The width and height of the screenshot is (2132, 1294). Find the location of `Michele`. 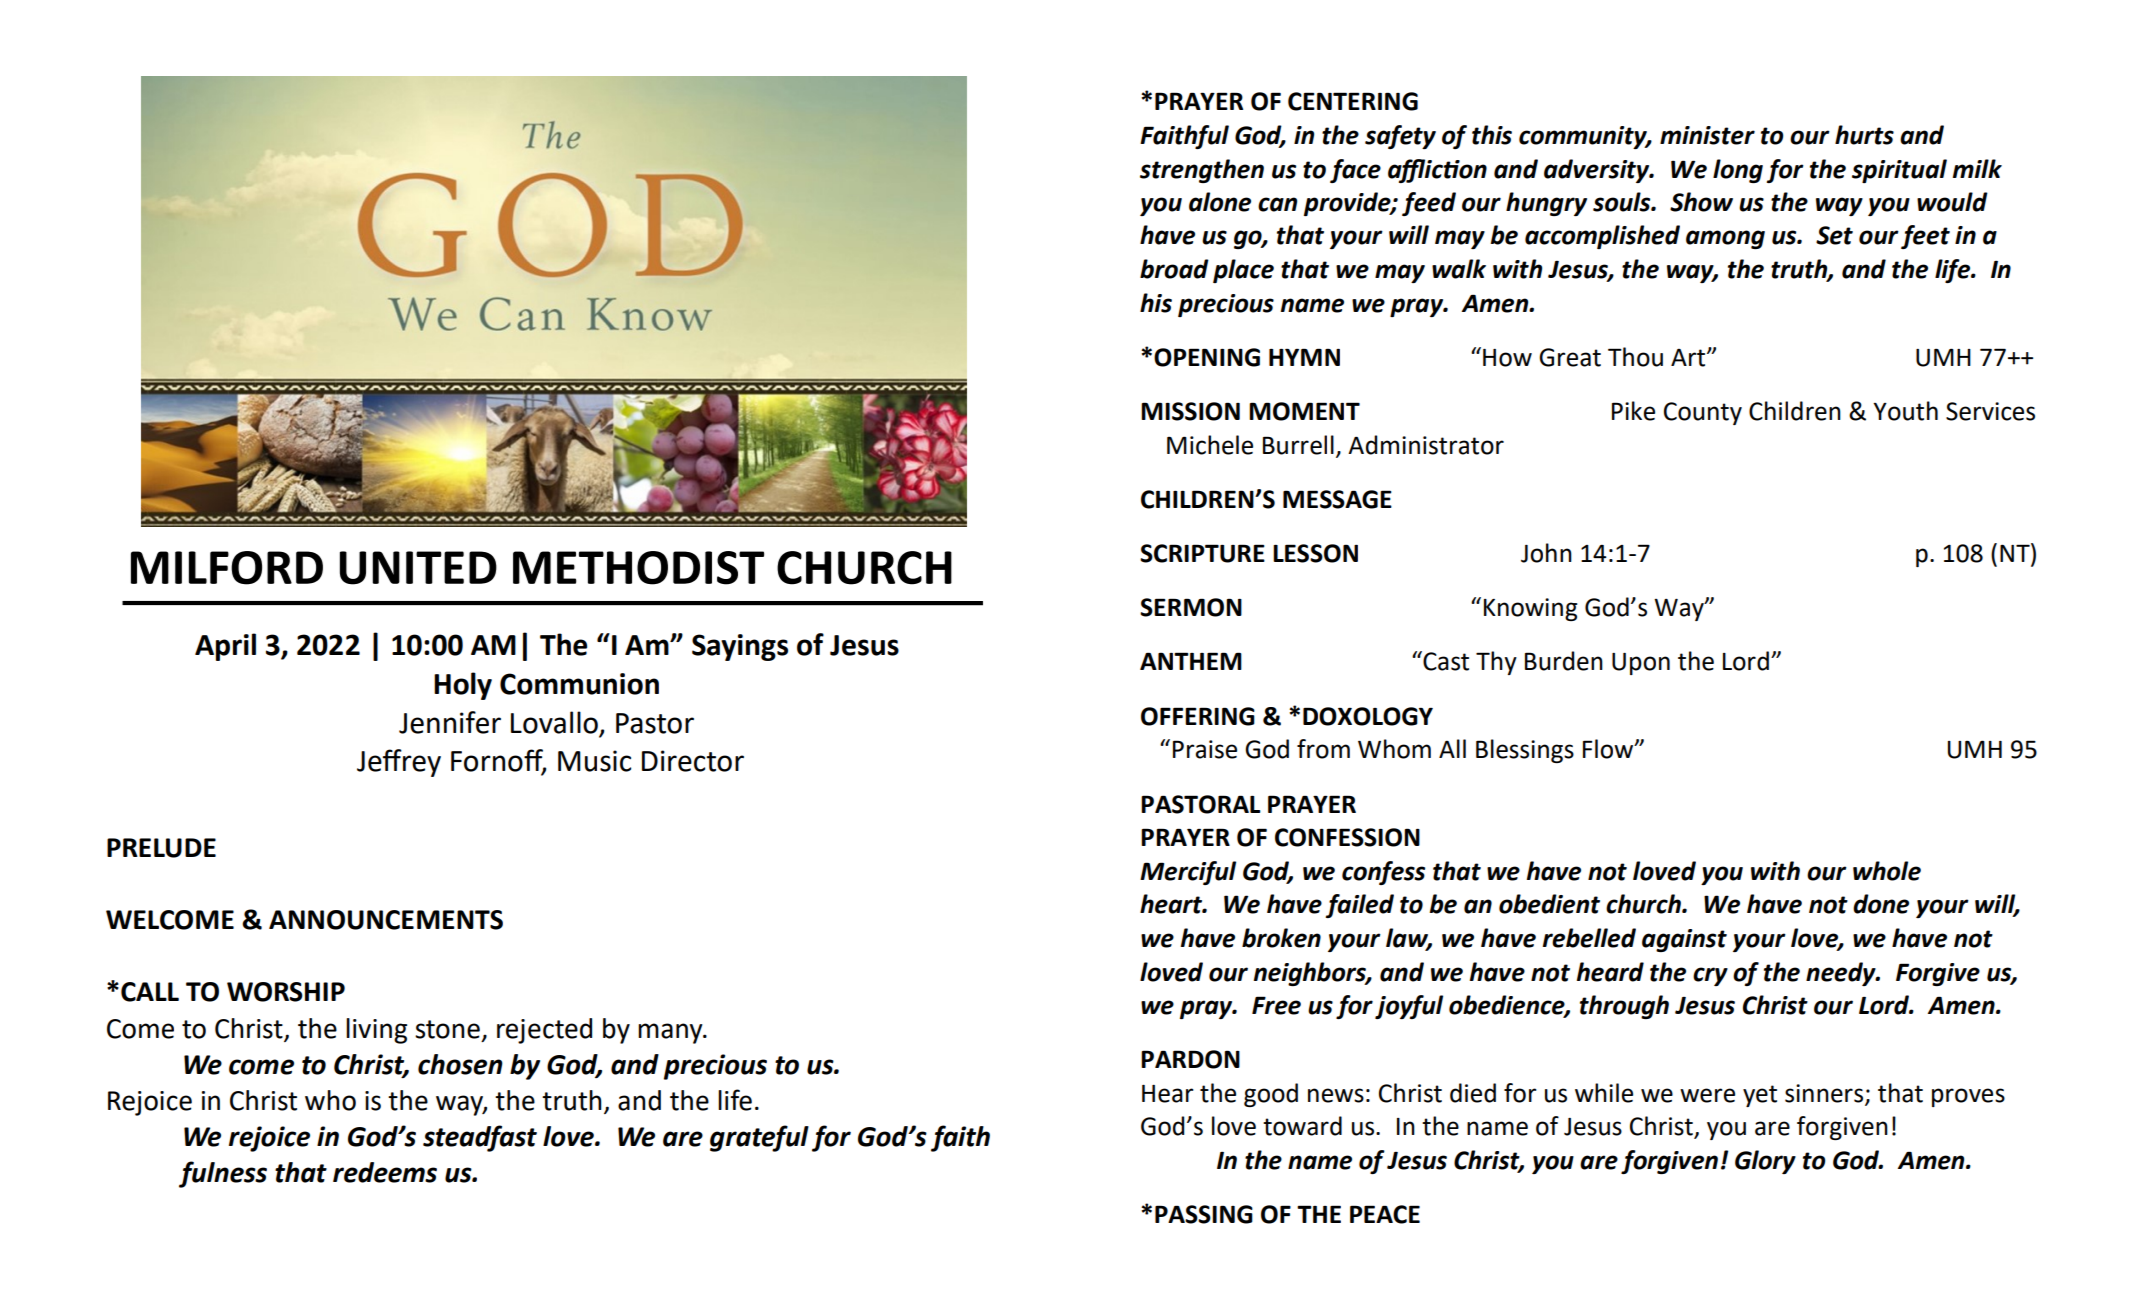

Michele is located at coordinates (1210, 445).
